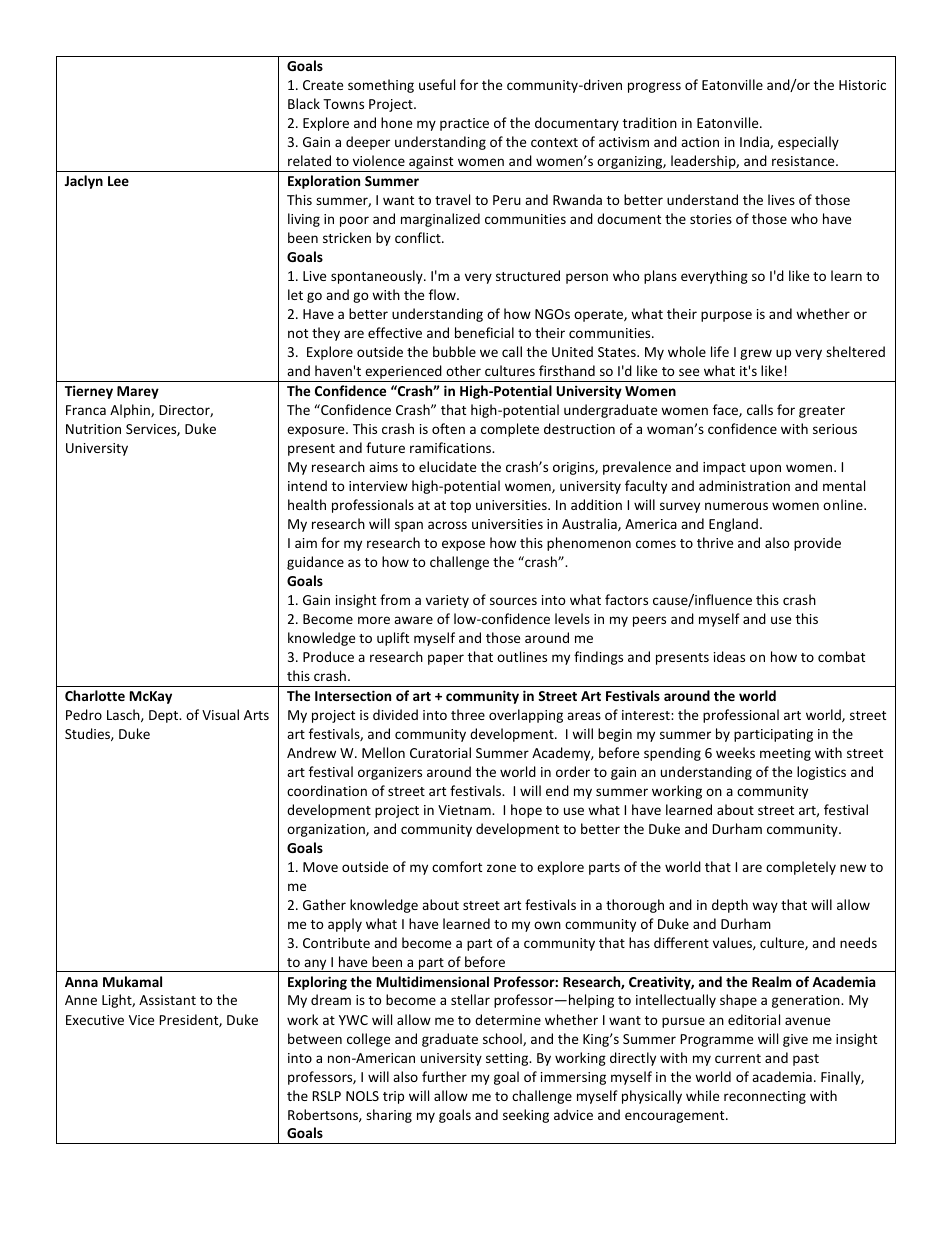 The image size is (952, 1233). Describe the element at coordinates (452, 447) in the document. I see `ramifications` at that location.
